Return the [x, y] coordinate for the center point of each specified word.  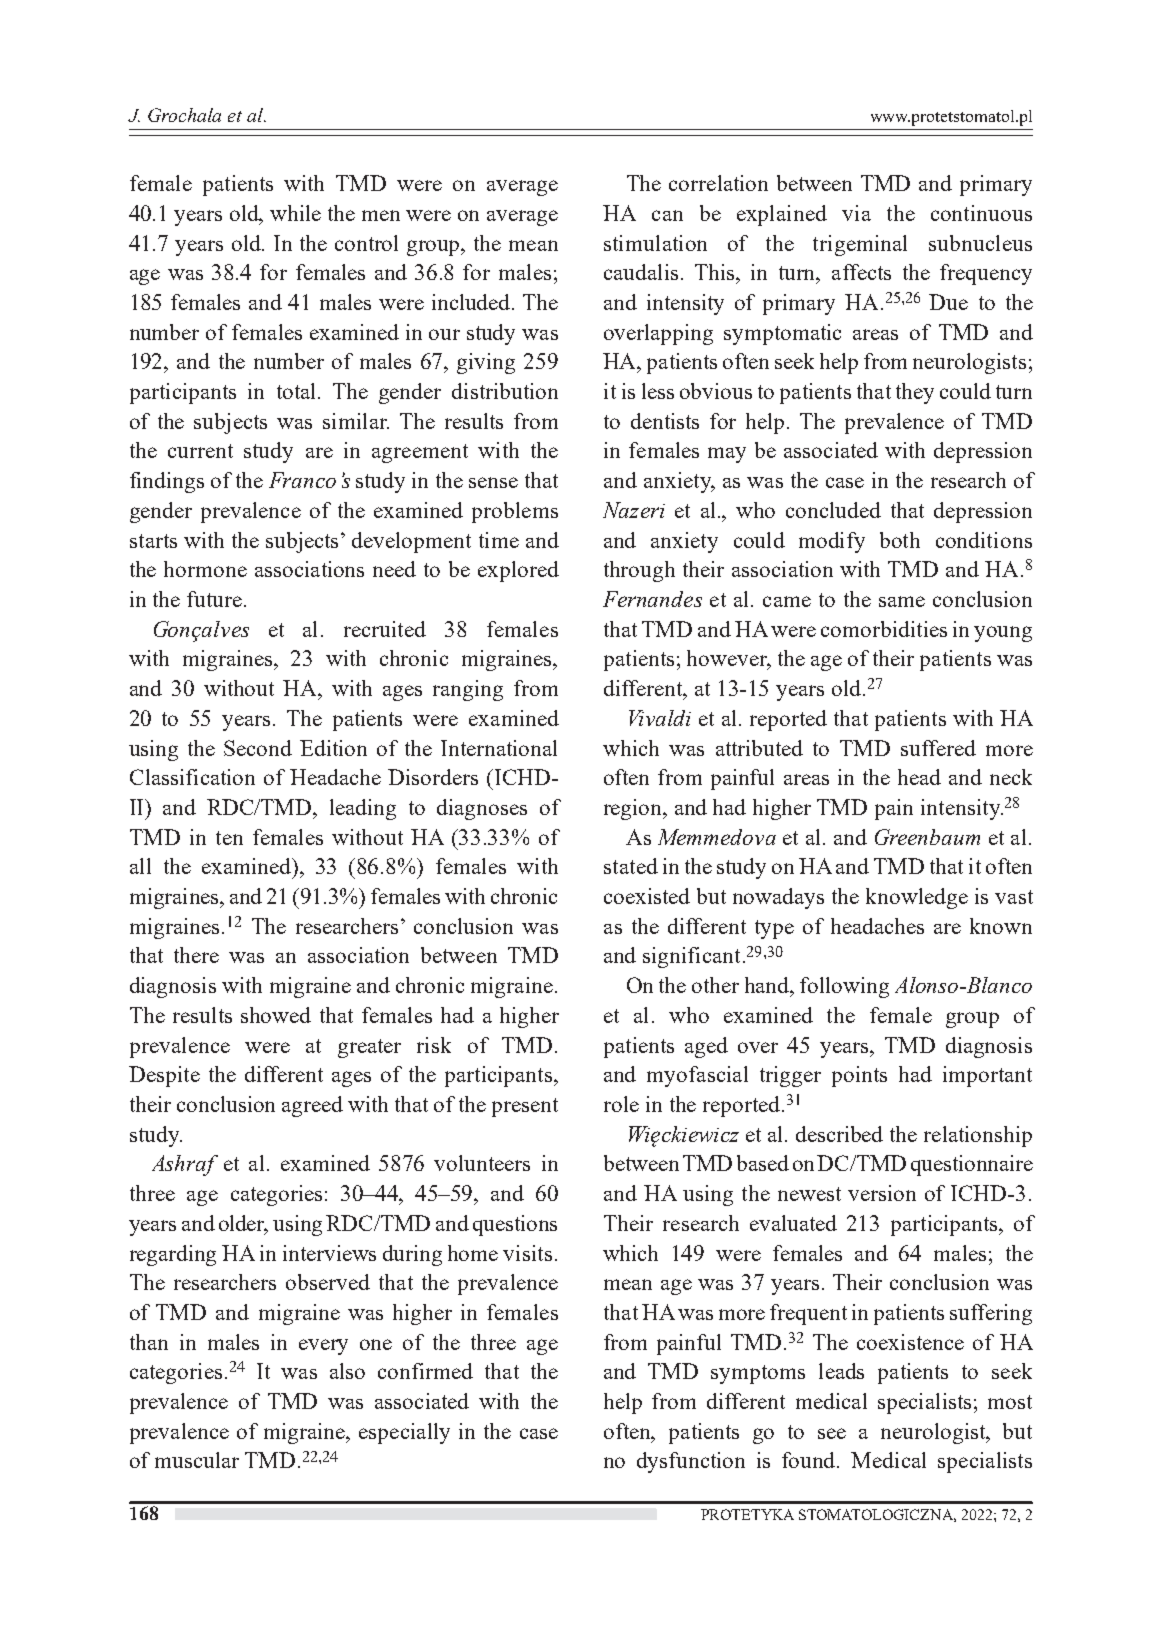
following [844, 987]
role [621, 1104]
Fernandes [652, 599]
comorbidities [884, 629]
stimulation [655, 243]
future [214, 599]
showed [276, 1015]
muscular [197, 1460]
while [295, 213]
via [856, 213]
